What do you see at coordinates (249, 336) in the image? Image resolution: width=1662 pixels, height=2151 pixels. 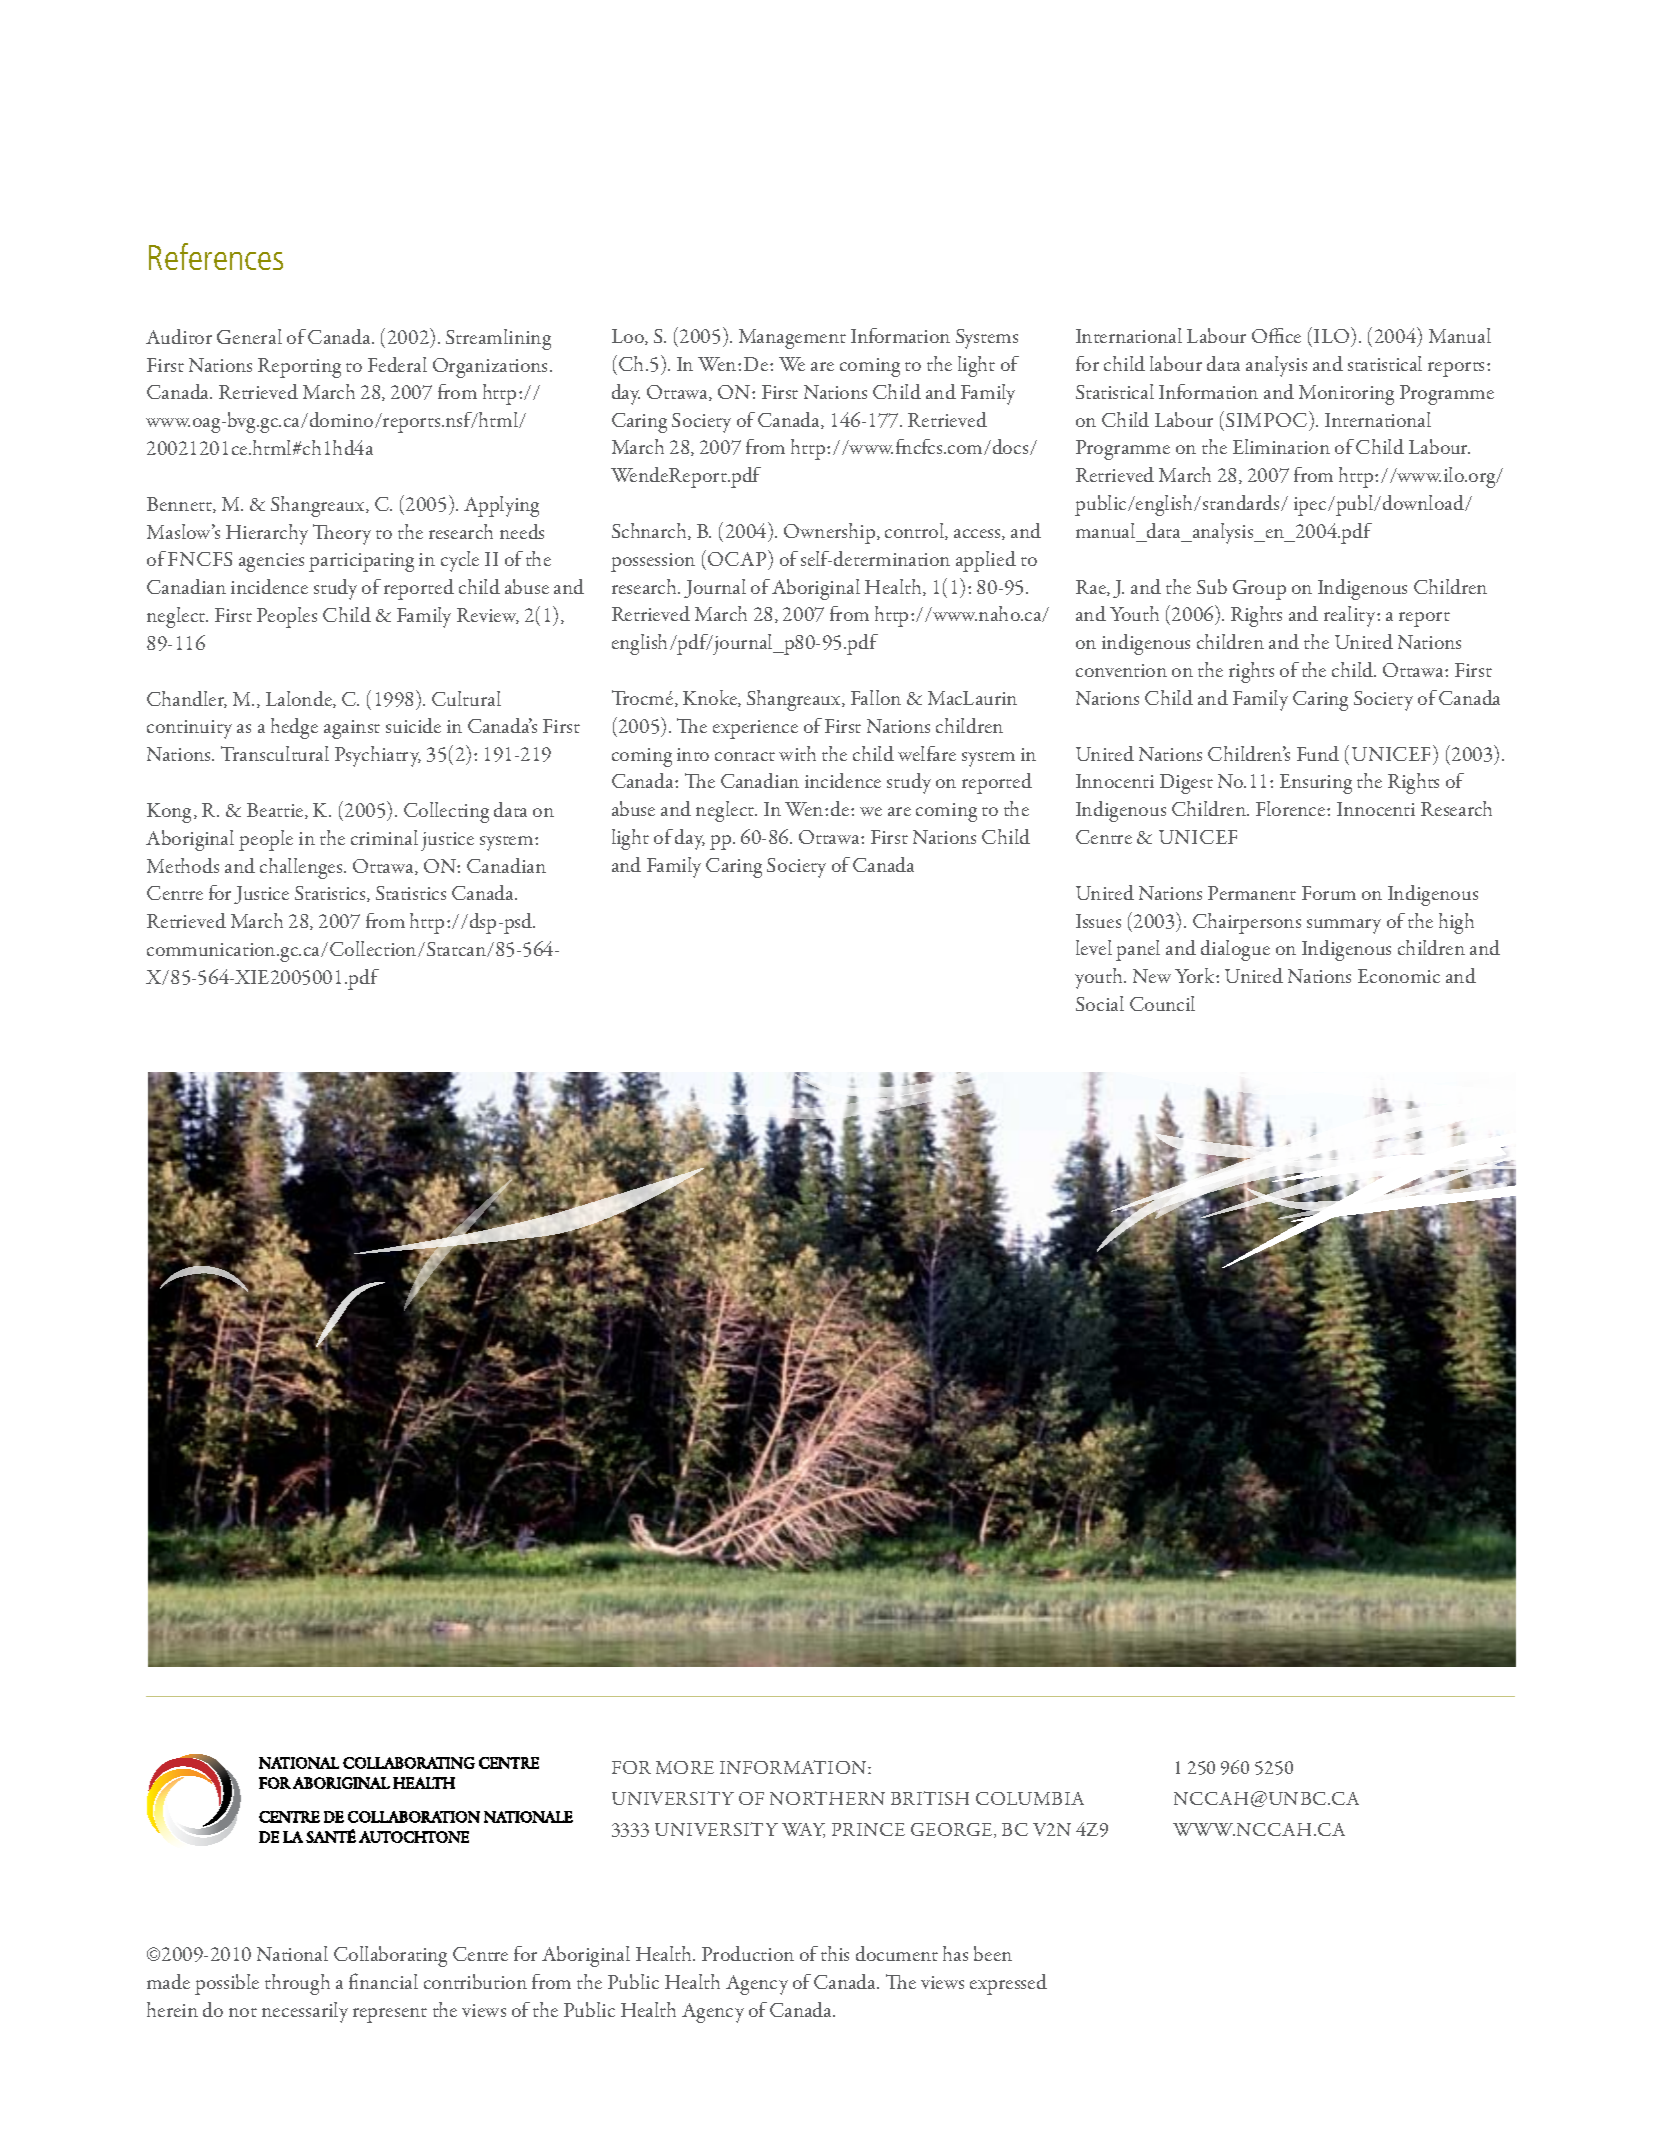 I see `General` at bounding box center [249, 336].
